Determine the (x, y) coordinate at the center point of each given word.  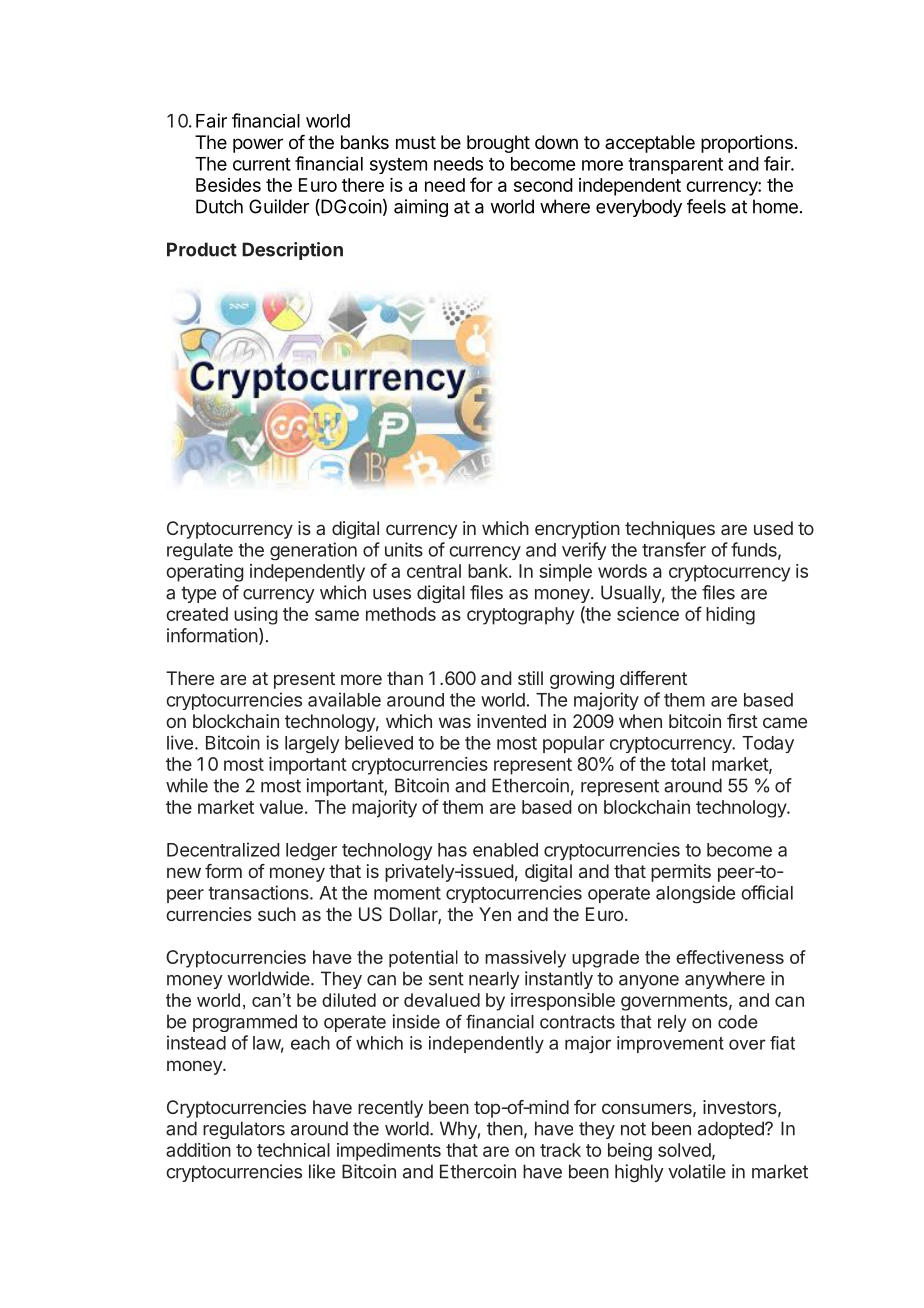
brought (498, 144)
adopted (732, 1130)
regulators (244, 1130)
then (505, 1128)
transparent (675, 166)
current (262, 164)
